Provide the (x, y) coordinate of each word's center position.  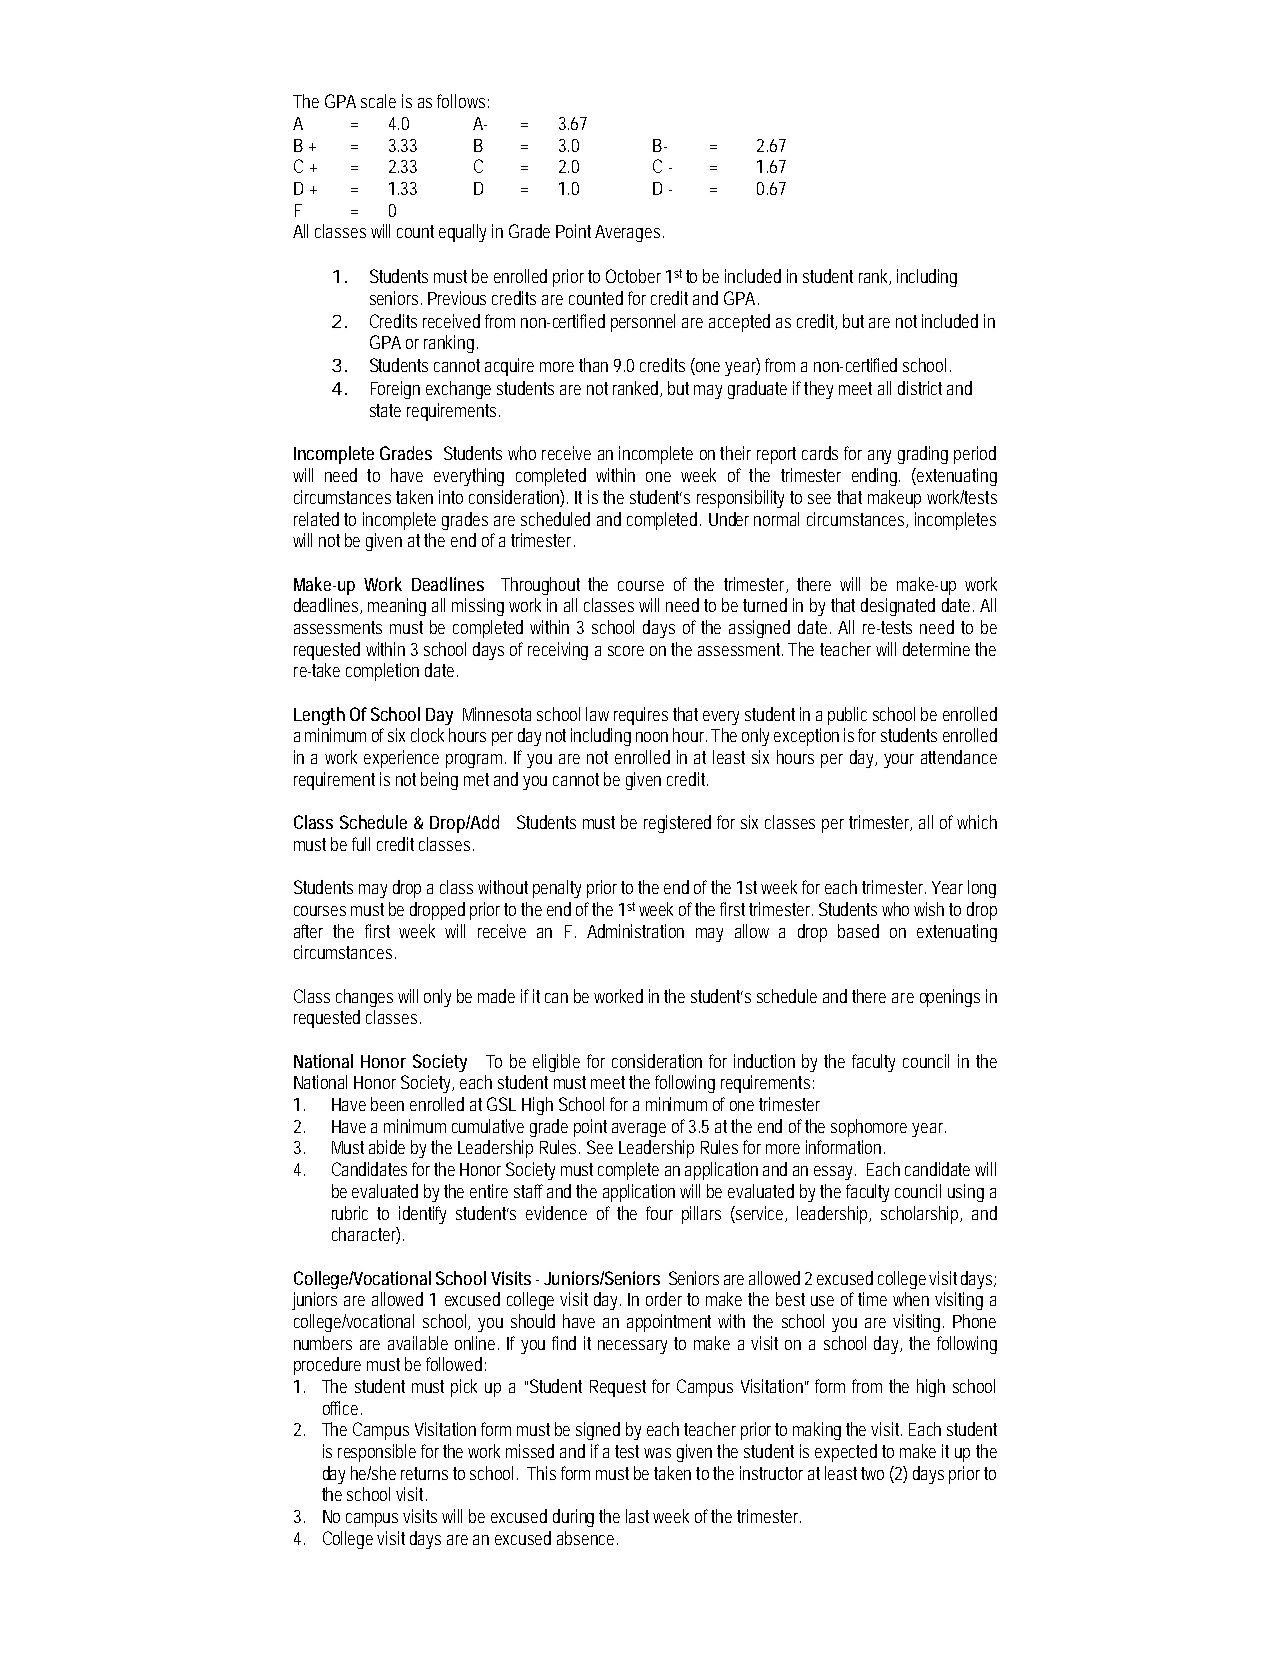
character (366, 1235)
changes (364, 998)
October (633, 276)
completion (382, 672)
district (920, 388)
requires (641, 716)
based (858, 931)
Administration (635, 931)
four (659, 1213)
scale (378, 101)
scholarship (921, 1215)
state (385, 410)
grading (923, 455)
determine (936, 649)
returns (424, 1473)
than (593, 365)
